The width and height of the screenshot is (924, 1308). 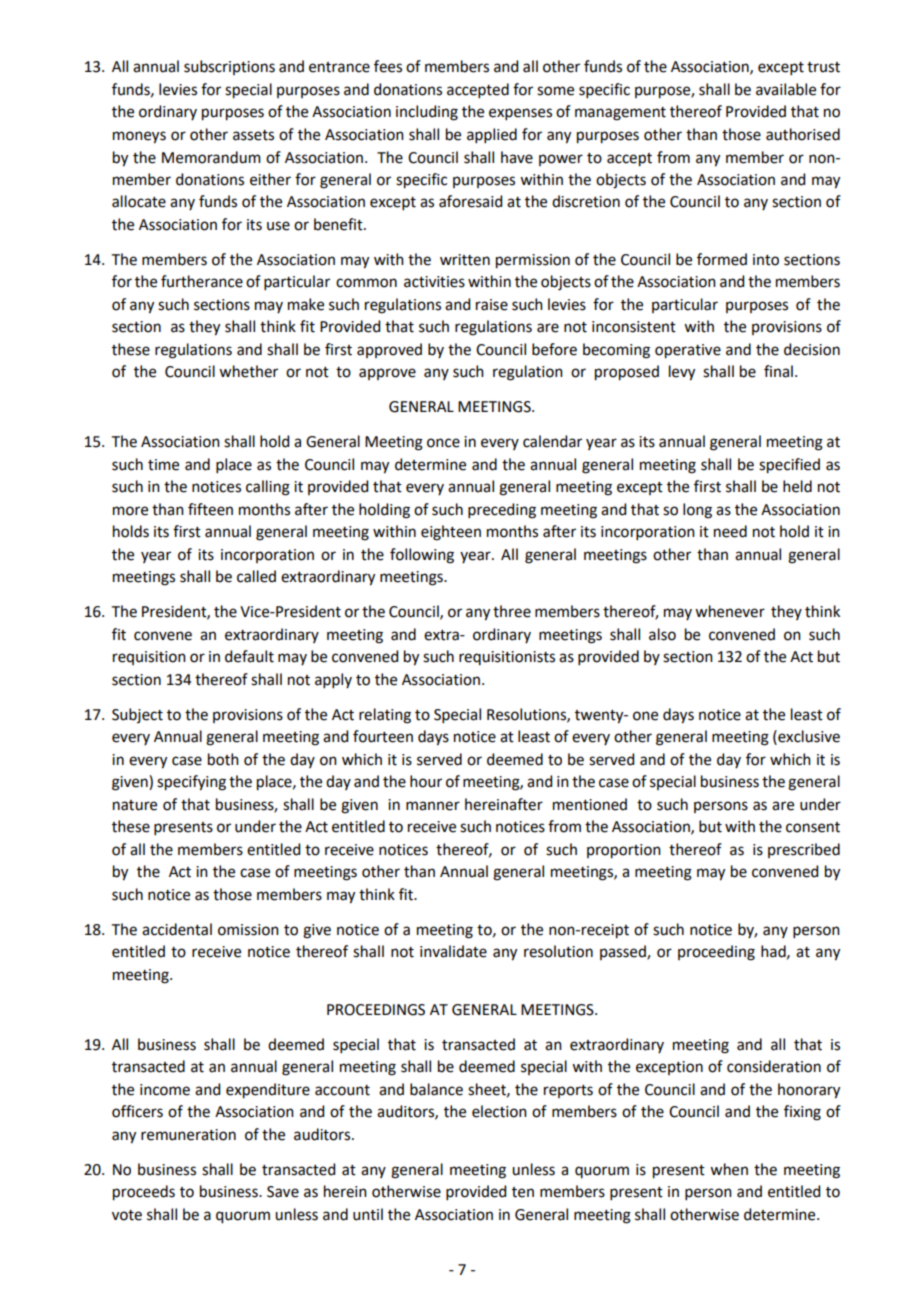 What do you see at coordinates (229, 67) in the screenshot?
I see `subscriptions` at bounding box center [229, 67].
